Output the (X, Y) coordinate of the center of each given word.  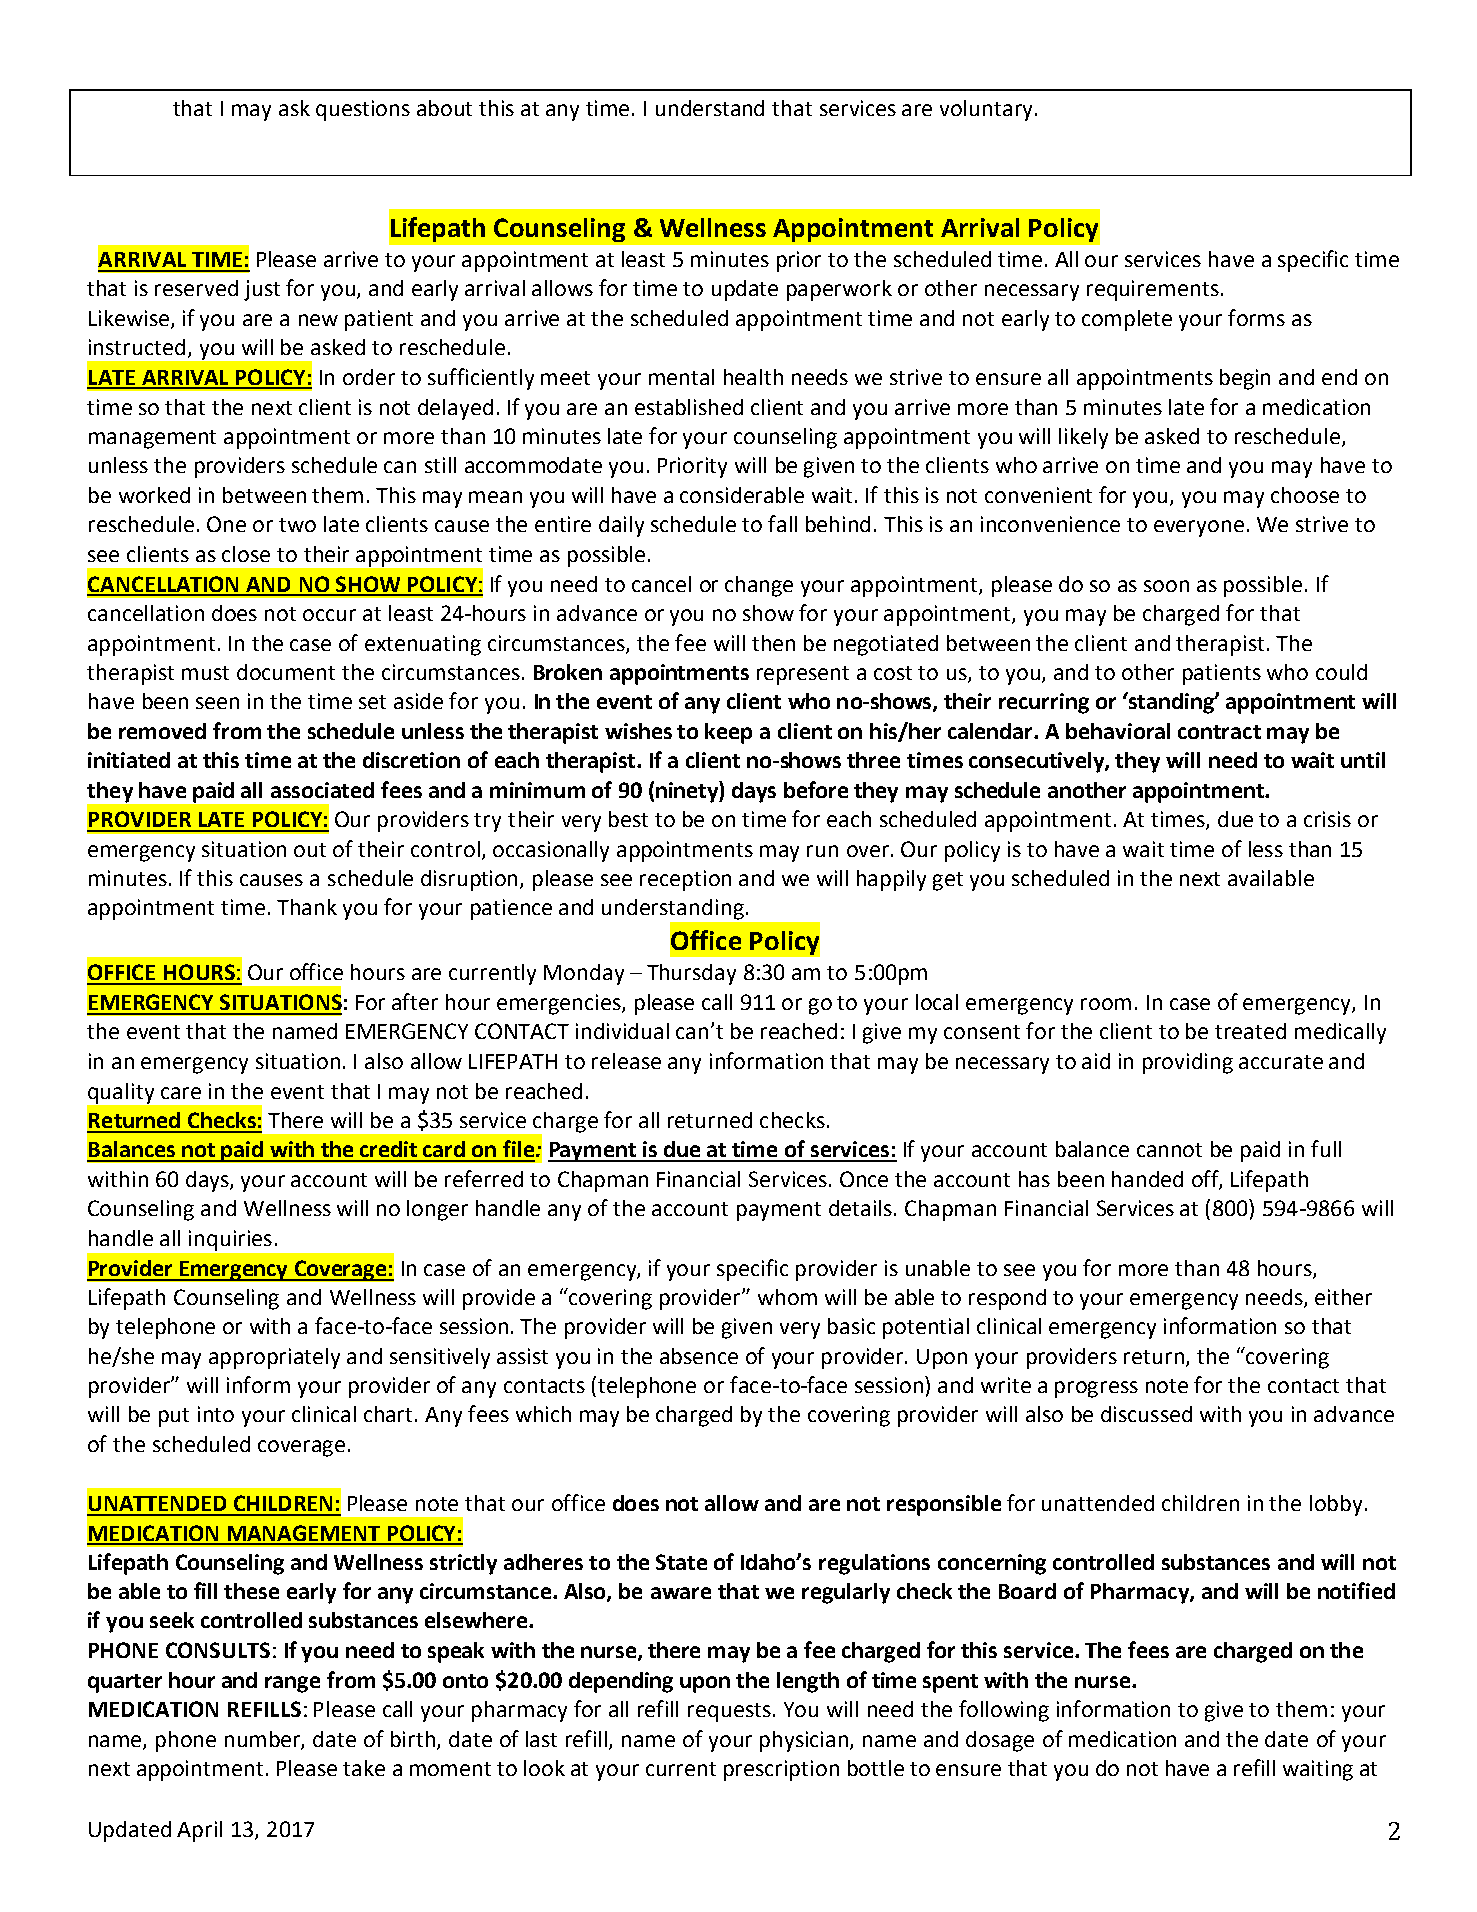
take (364, 1768)
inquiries (230, 1240)
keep (728, 733)
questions (363, 110)
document (286, 672)
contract (1219, 732)
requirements (1153, 290)
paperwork (839, 290)
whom (787, 1297)
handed (1147, 1179)
